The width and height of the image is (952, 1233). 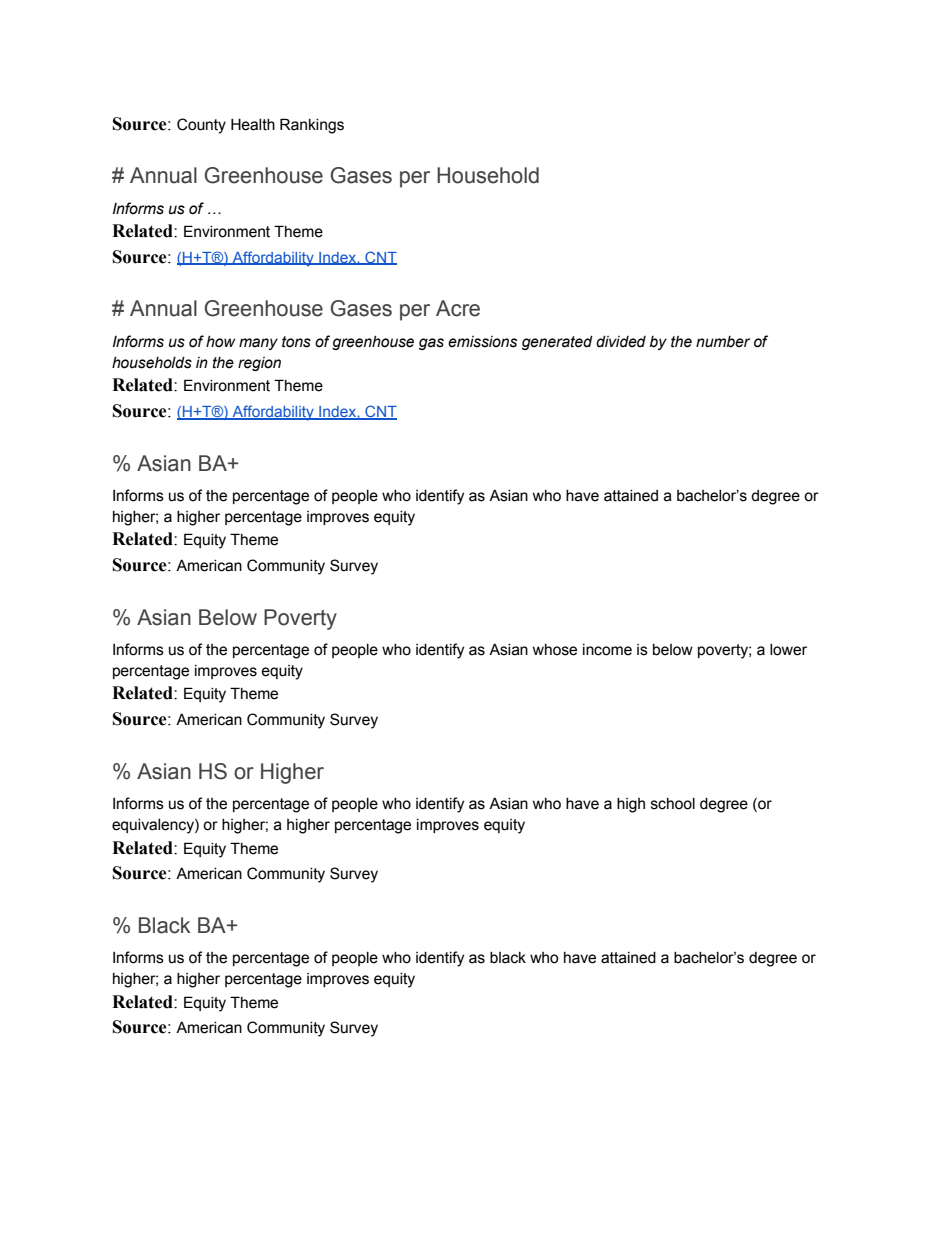 What do you see at coordinates (312, 126) in the image?
I see `Rankings` at bounding box center [312, 126].
